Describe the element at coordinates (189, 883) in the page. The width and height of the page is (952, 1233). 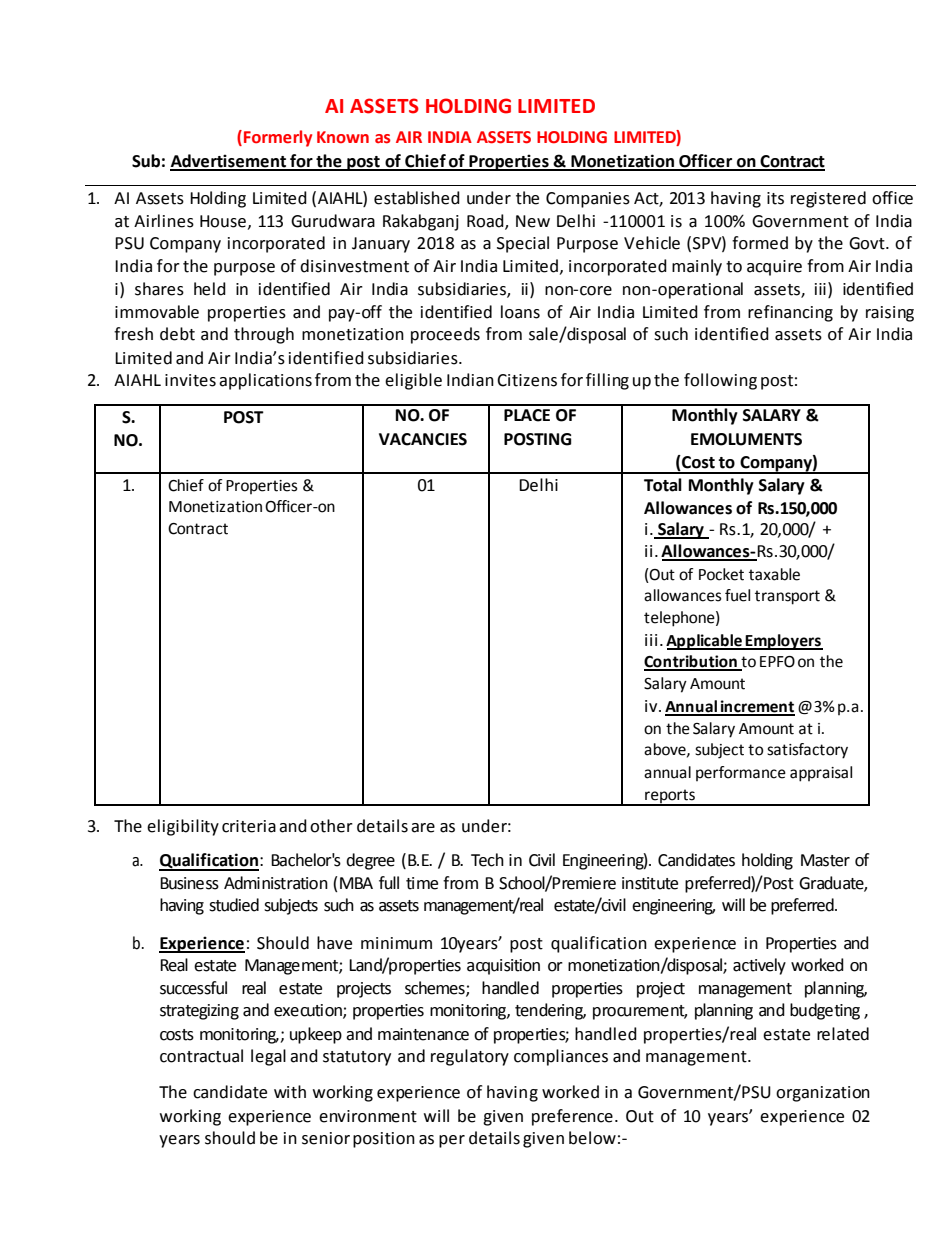
I see `Business` at that location.
